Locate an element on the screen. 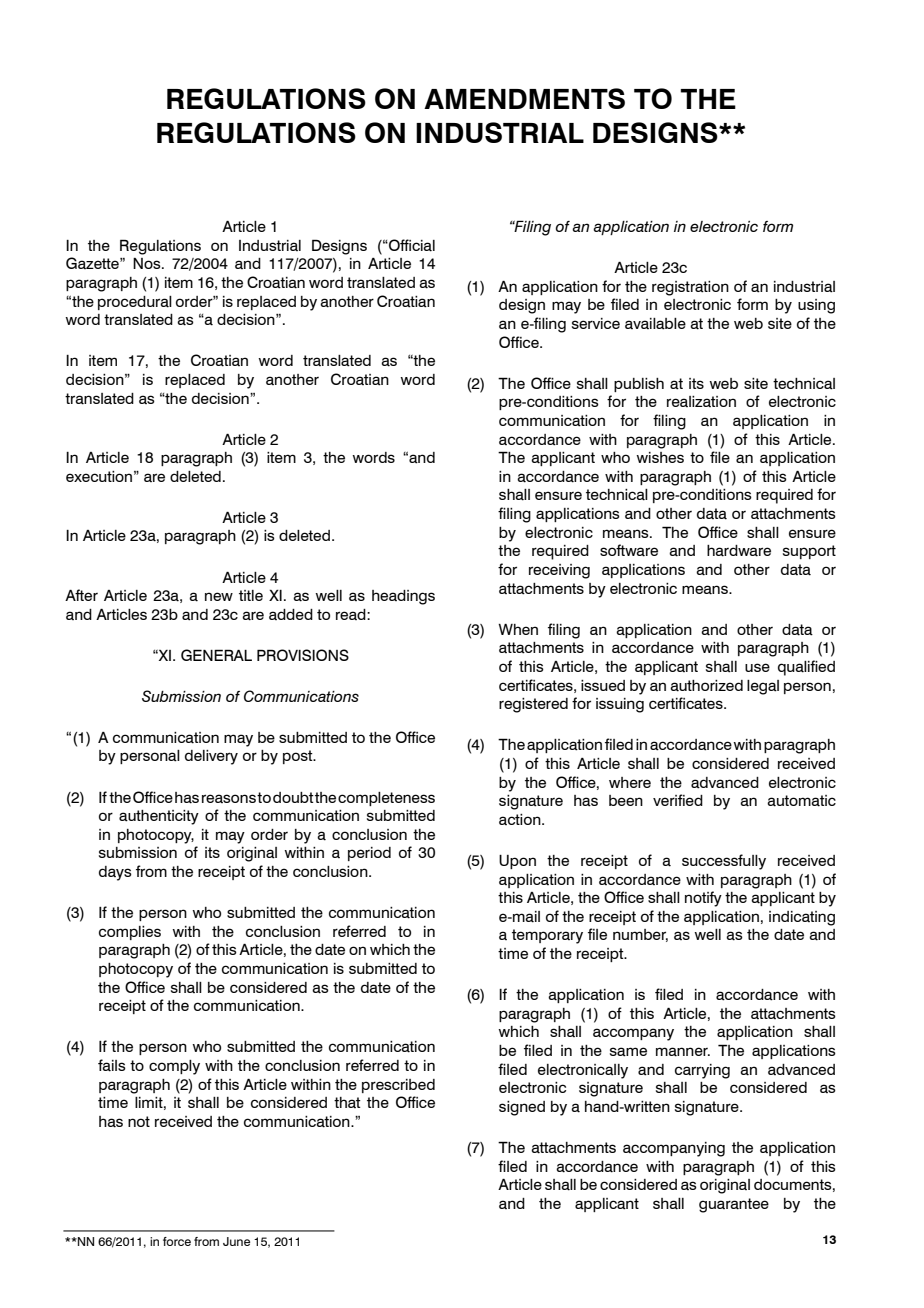  registration is located at coordinates (690, 288).
